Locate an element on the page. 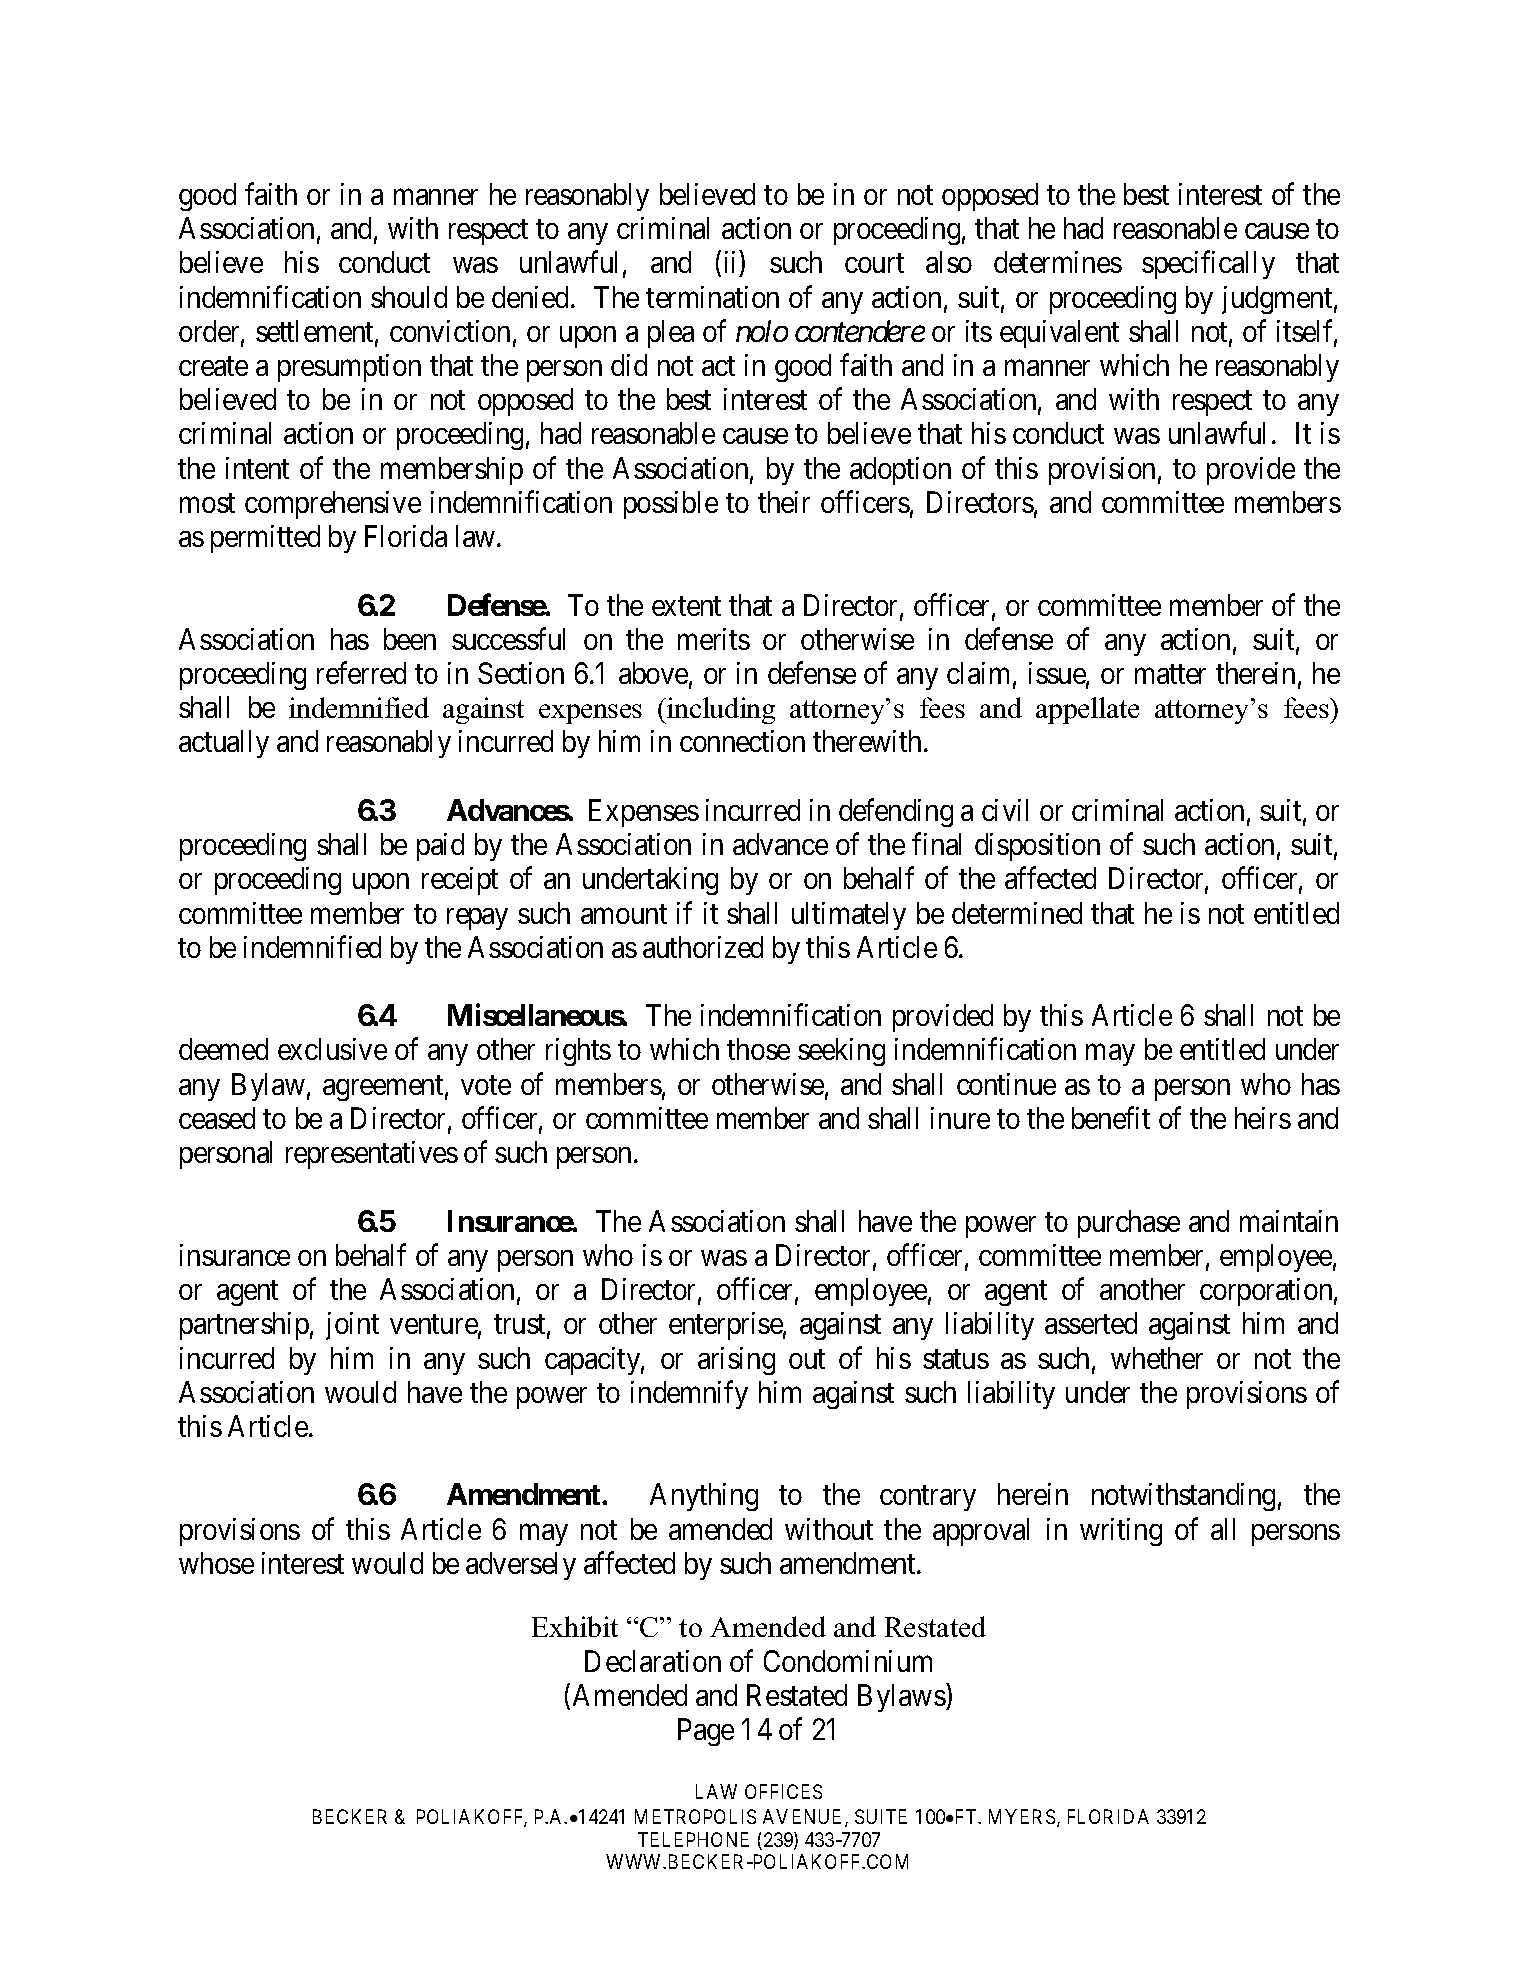 The width and height of the document is (1518, 1964). nolo is located at coordinates (762, 331).
